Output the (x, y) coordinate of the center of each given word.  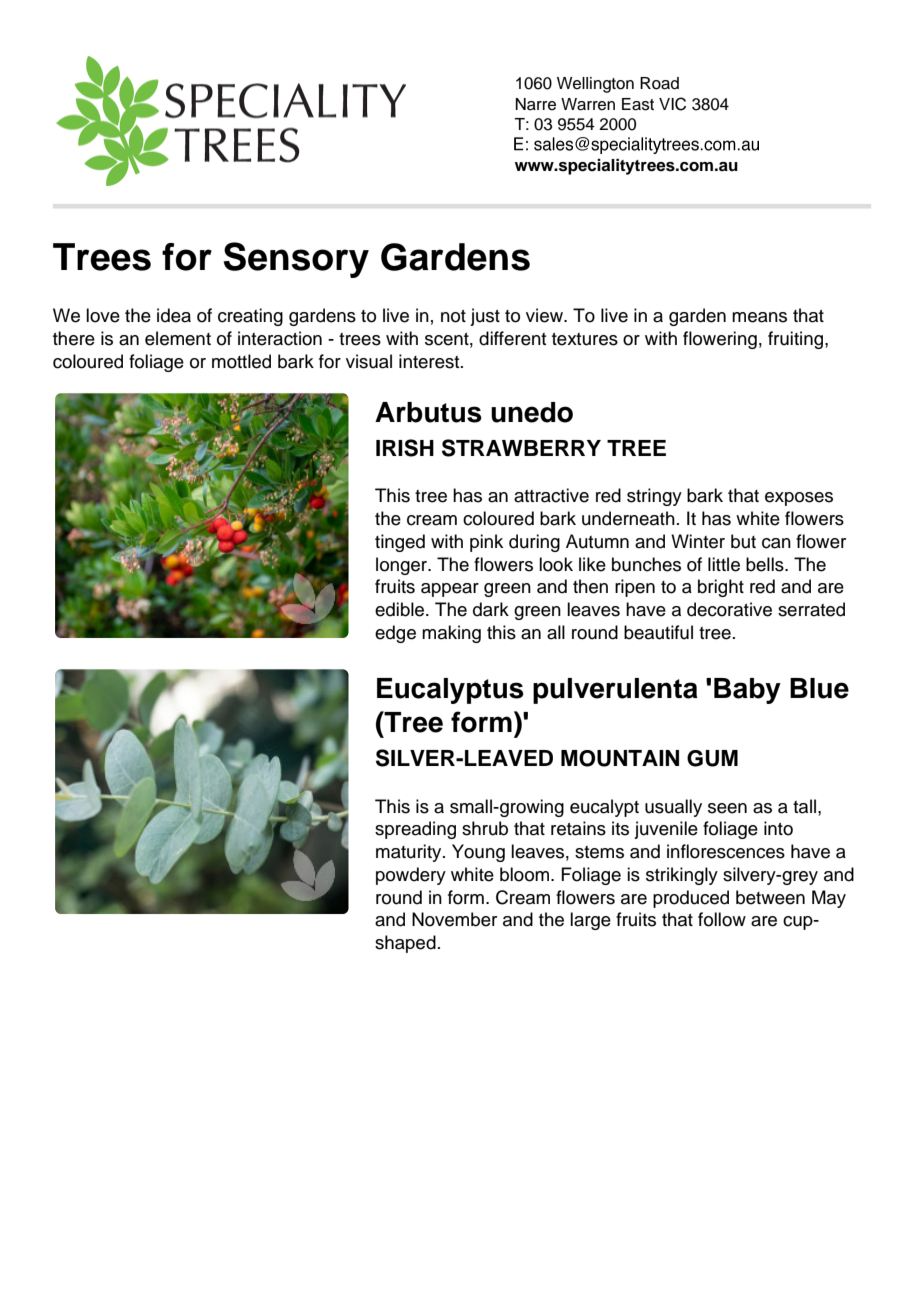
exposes (799, 499)
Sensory (296, 260)
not (453, 316)
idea (174, 315)
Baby (747, 691)
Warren (588, 104)
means (759, 317)
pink (486, 543)
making (451, 634)
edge (395, 634)
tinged (400, 543)
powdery (411, 876)
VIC (672, 104)
